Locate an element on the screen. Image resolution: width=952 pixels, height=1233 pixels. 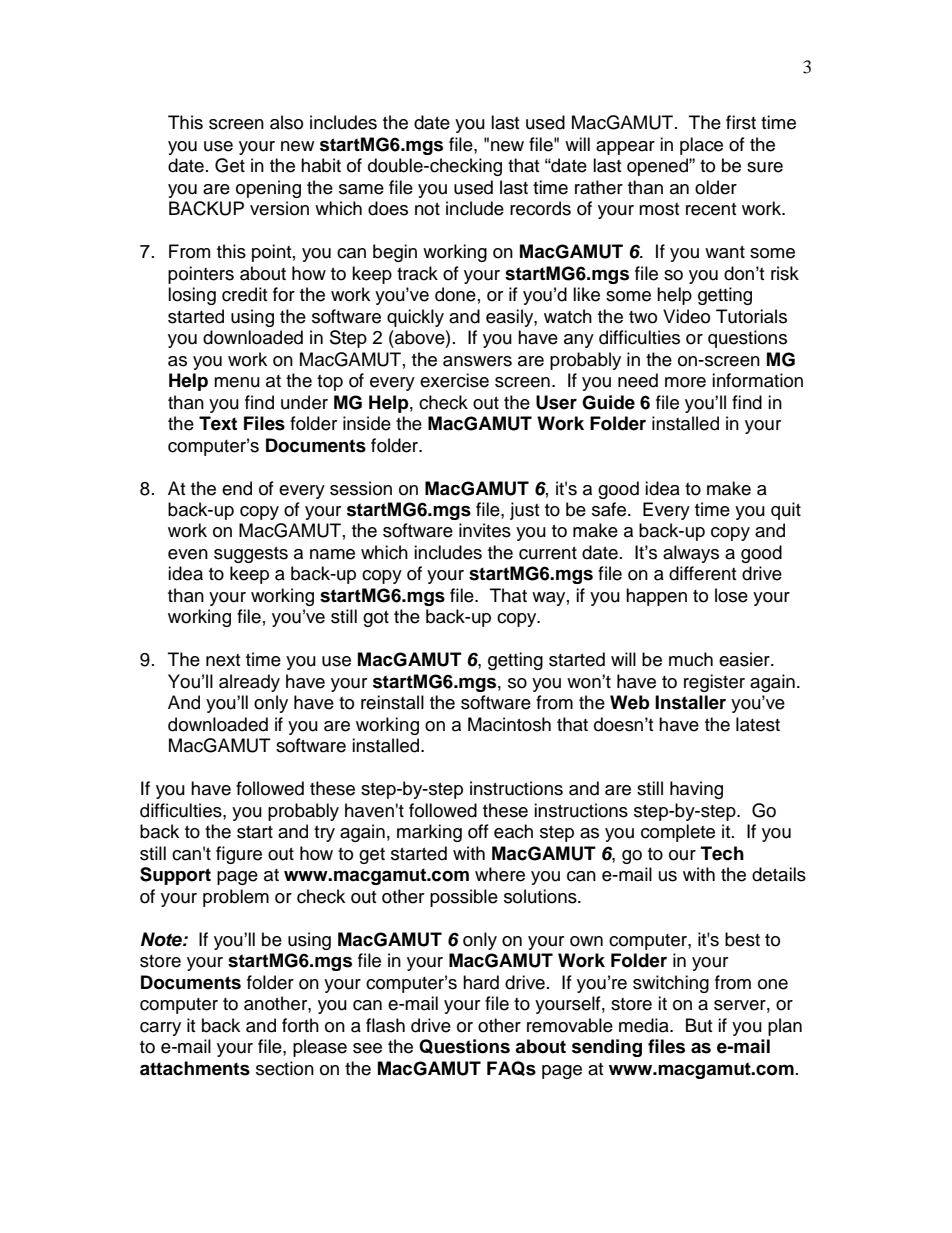
more is located at coordinates (685, 382).
